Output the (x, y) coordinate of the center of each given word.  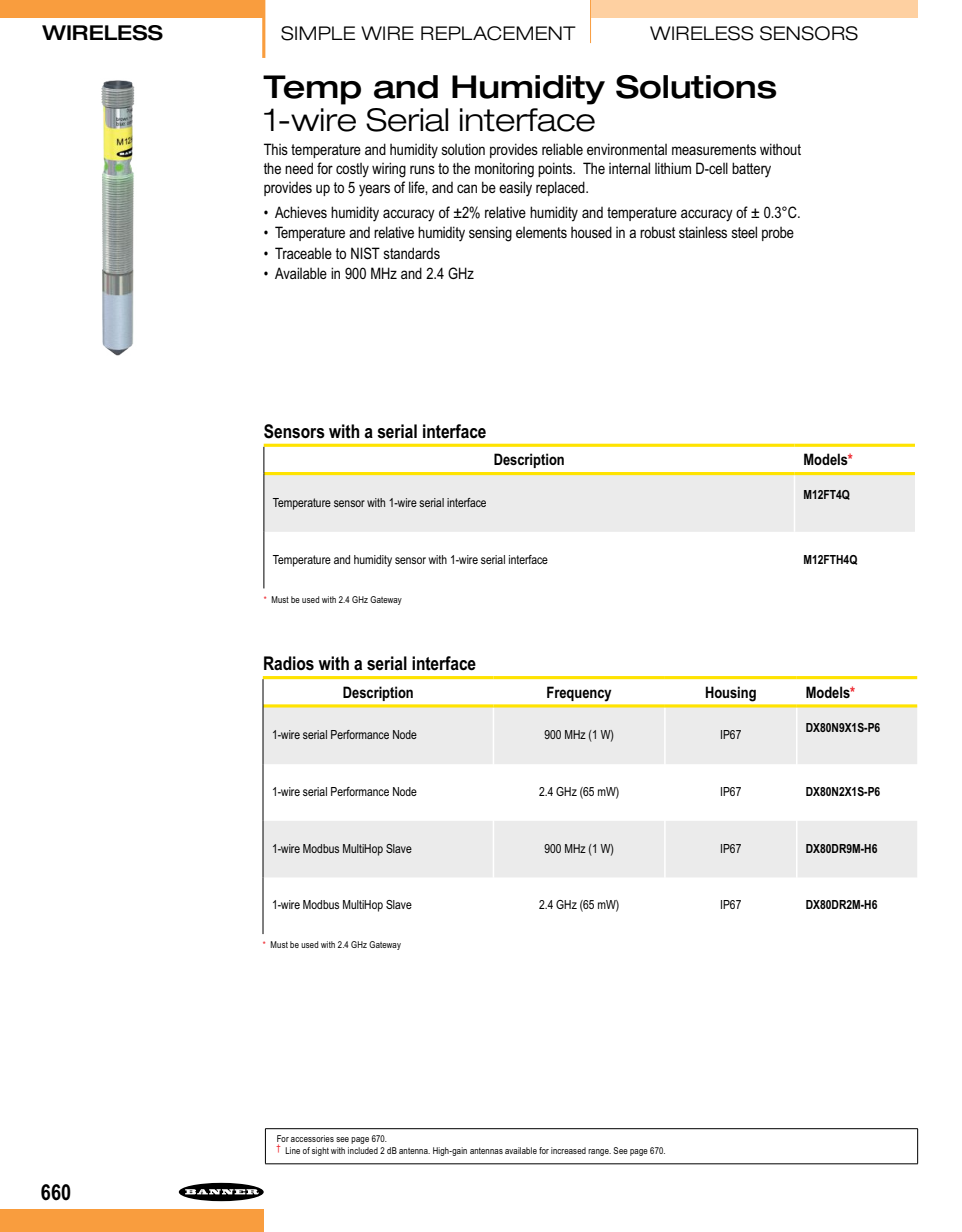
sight (320, 1151)
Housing (731, 694)
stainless (703, 232)
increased (568, 1150)
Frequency (579, 694)
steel (744, 232)
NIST (365, 253)
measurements (714, 149)
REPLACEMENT (498, 33)
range (599, 1152)
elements (541, 232)
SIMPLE (318, 33)
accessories (312, 1138)
